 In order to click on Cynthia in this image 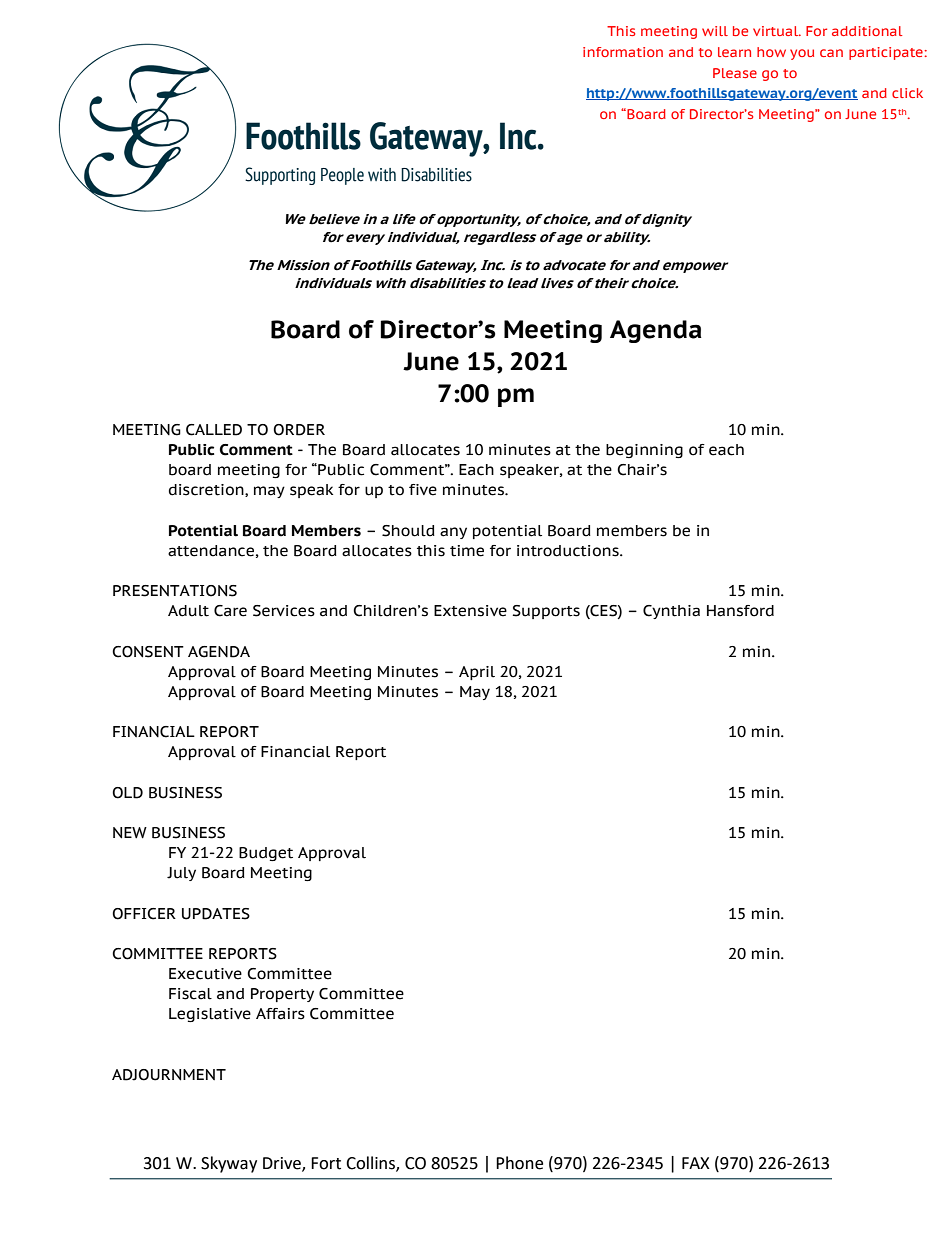, I will do `click(671, 612)`.
